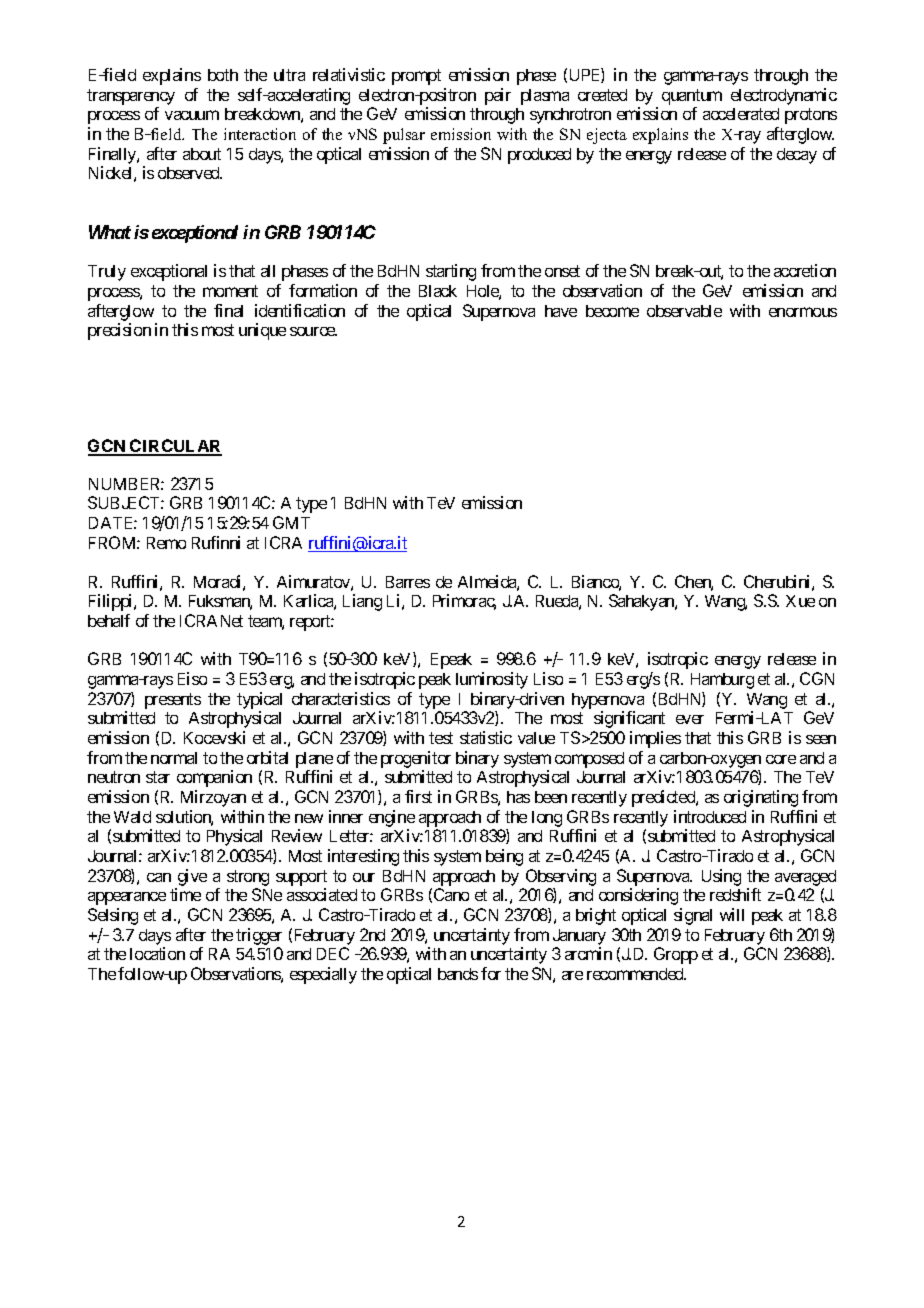  I want to click on both, so click(223, 75).
